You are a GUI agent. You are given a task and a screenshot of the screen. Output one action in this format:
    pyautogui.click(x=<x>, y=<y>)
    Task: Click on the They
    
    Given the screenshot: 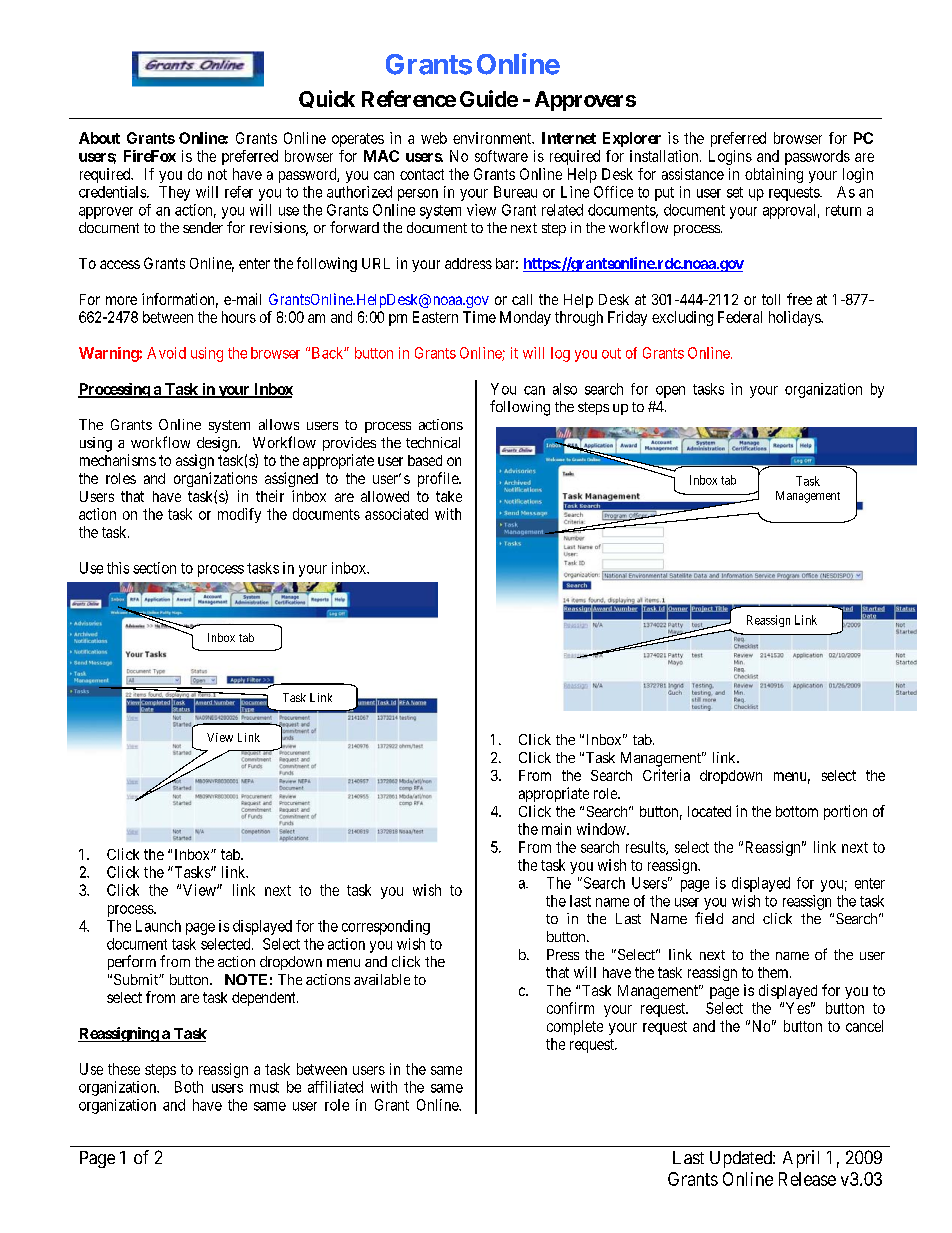 What is the action you would take?
    pyautogui.click(x=174, y=193)
